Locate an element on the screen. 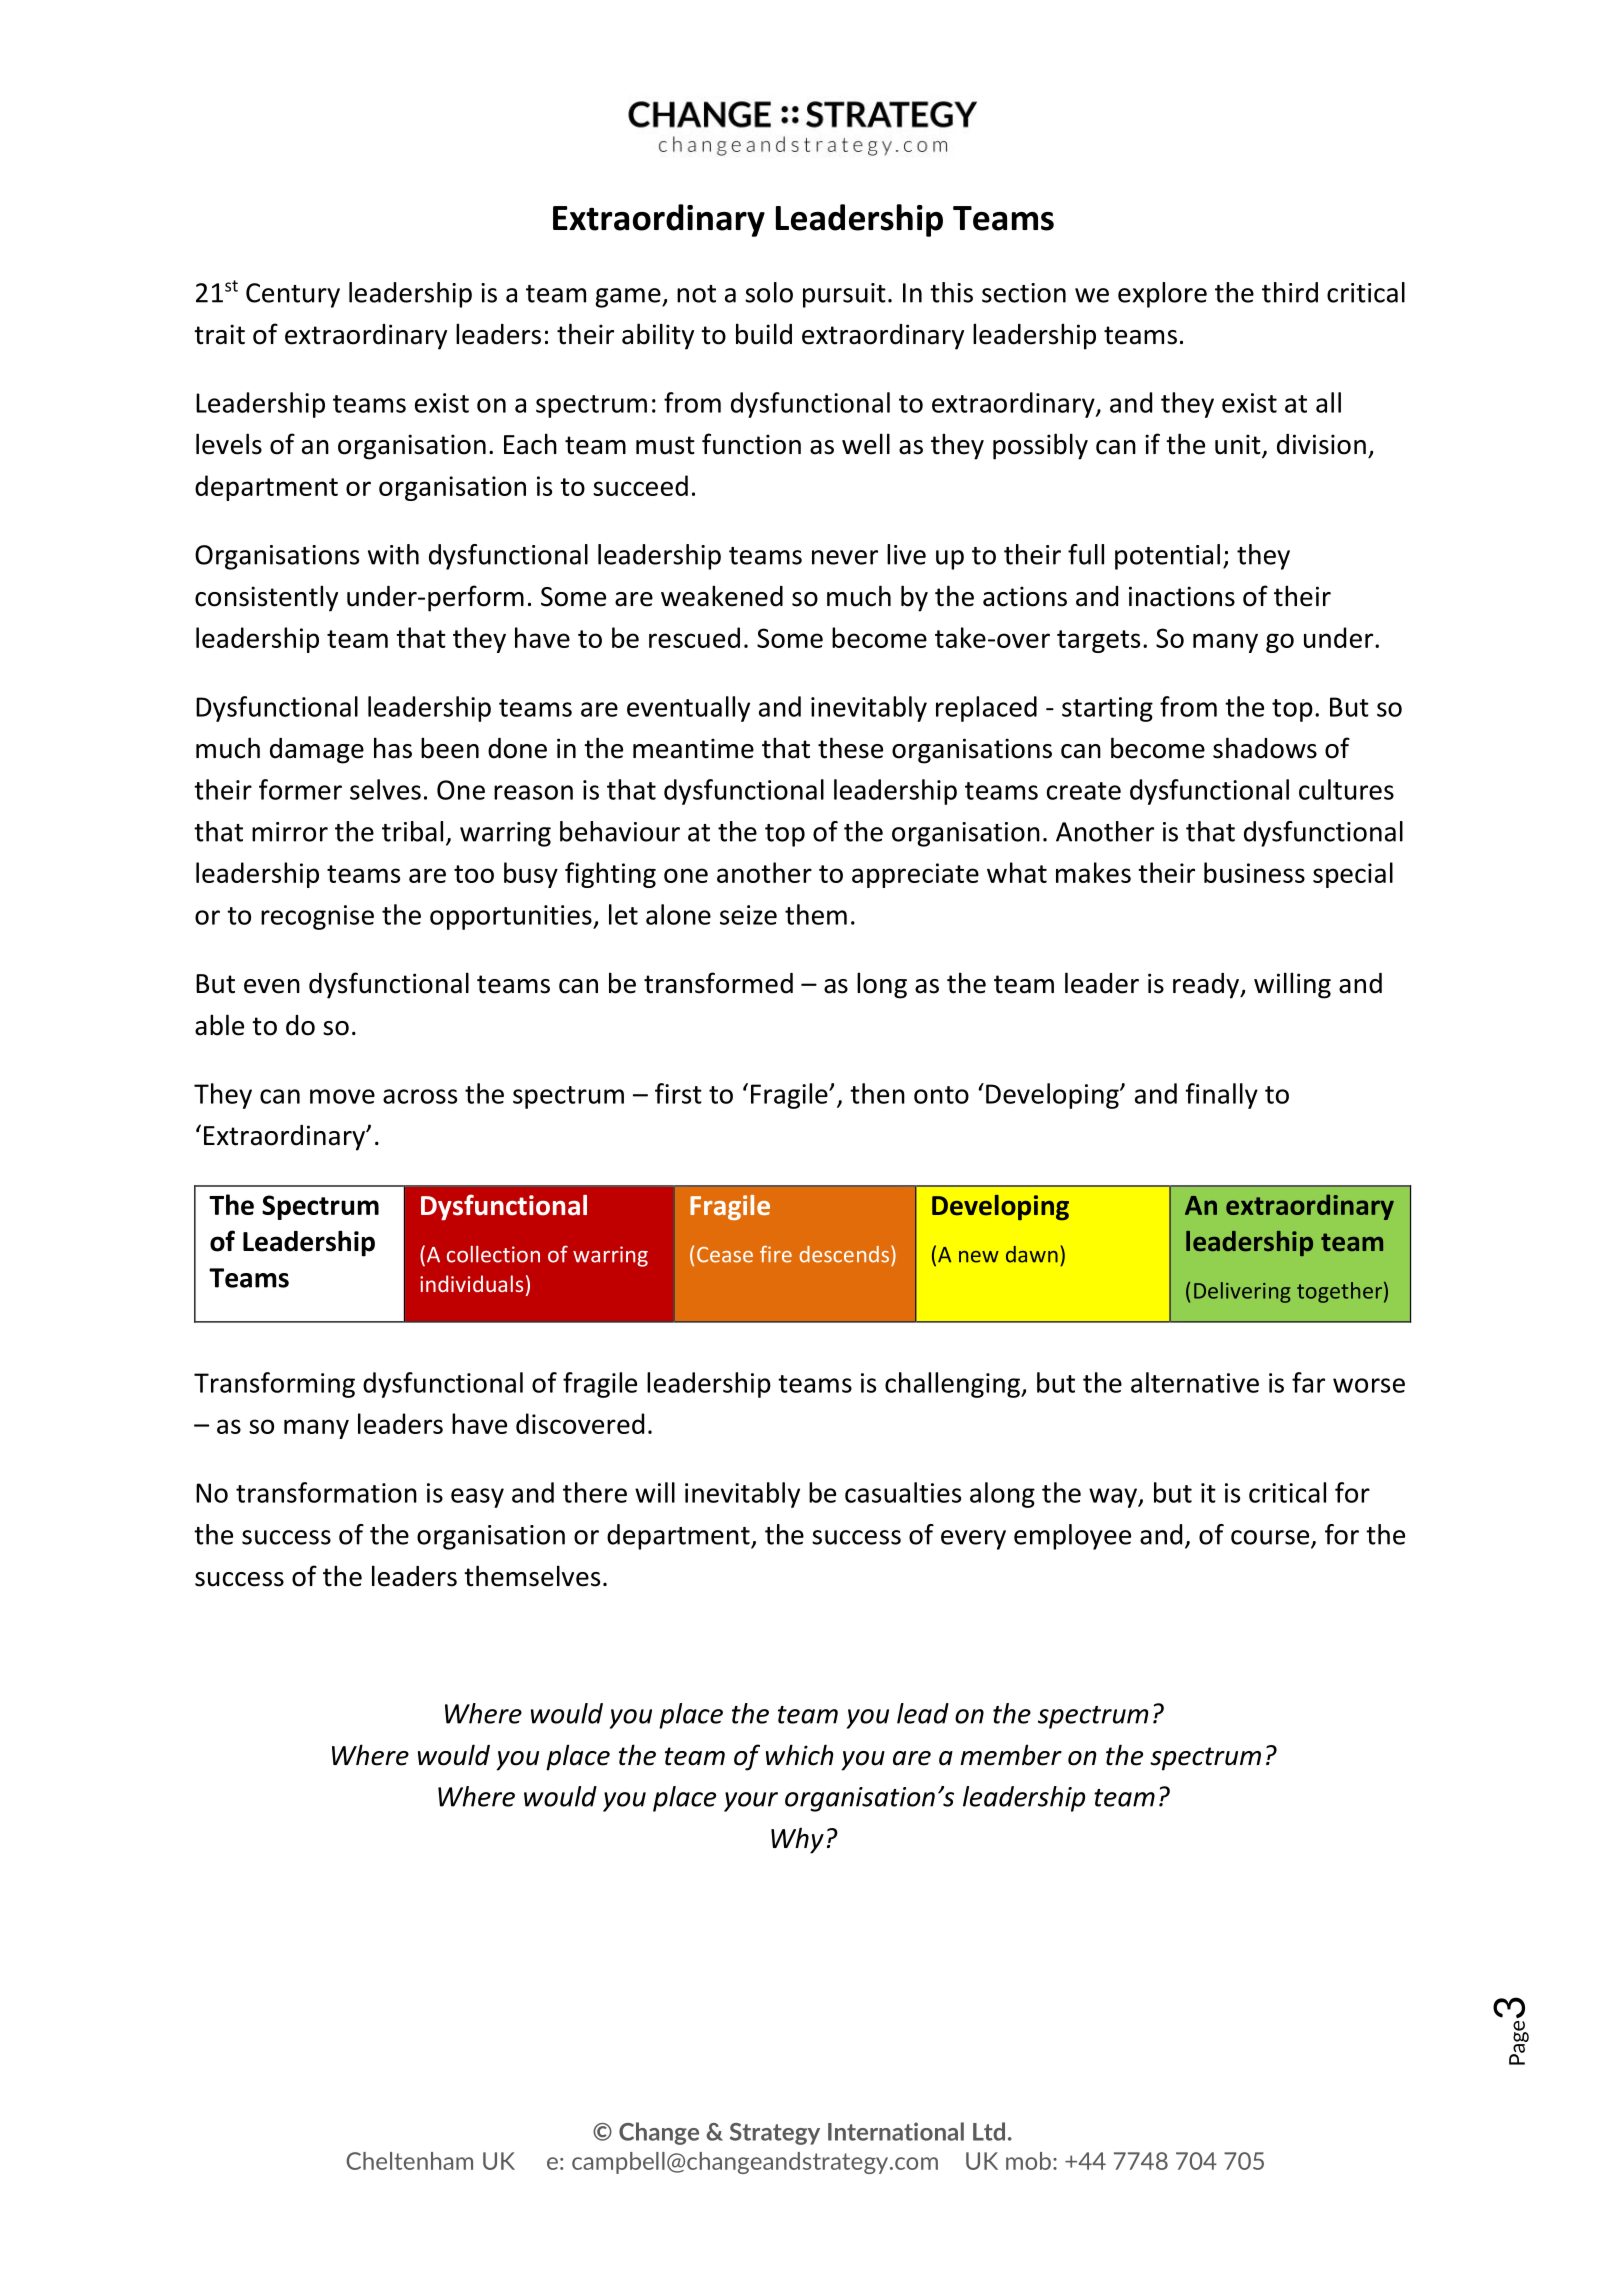 The width and height of the screenshot is (1605, 2270). together is located at coordinates (1339, 1292).
